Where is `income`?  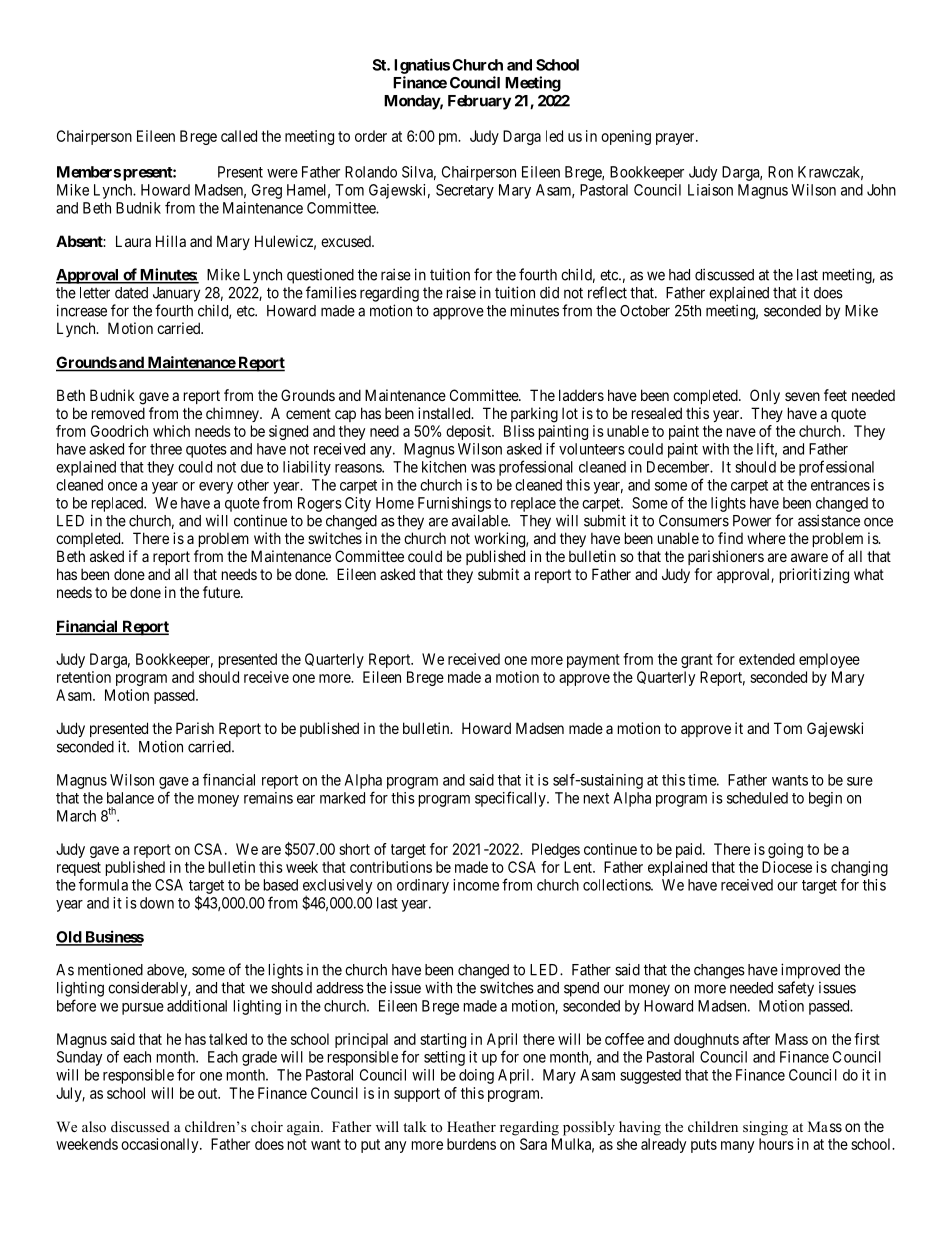
income is located at coordinates (476, 885).
